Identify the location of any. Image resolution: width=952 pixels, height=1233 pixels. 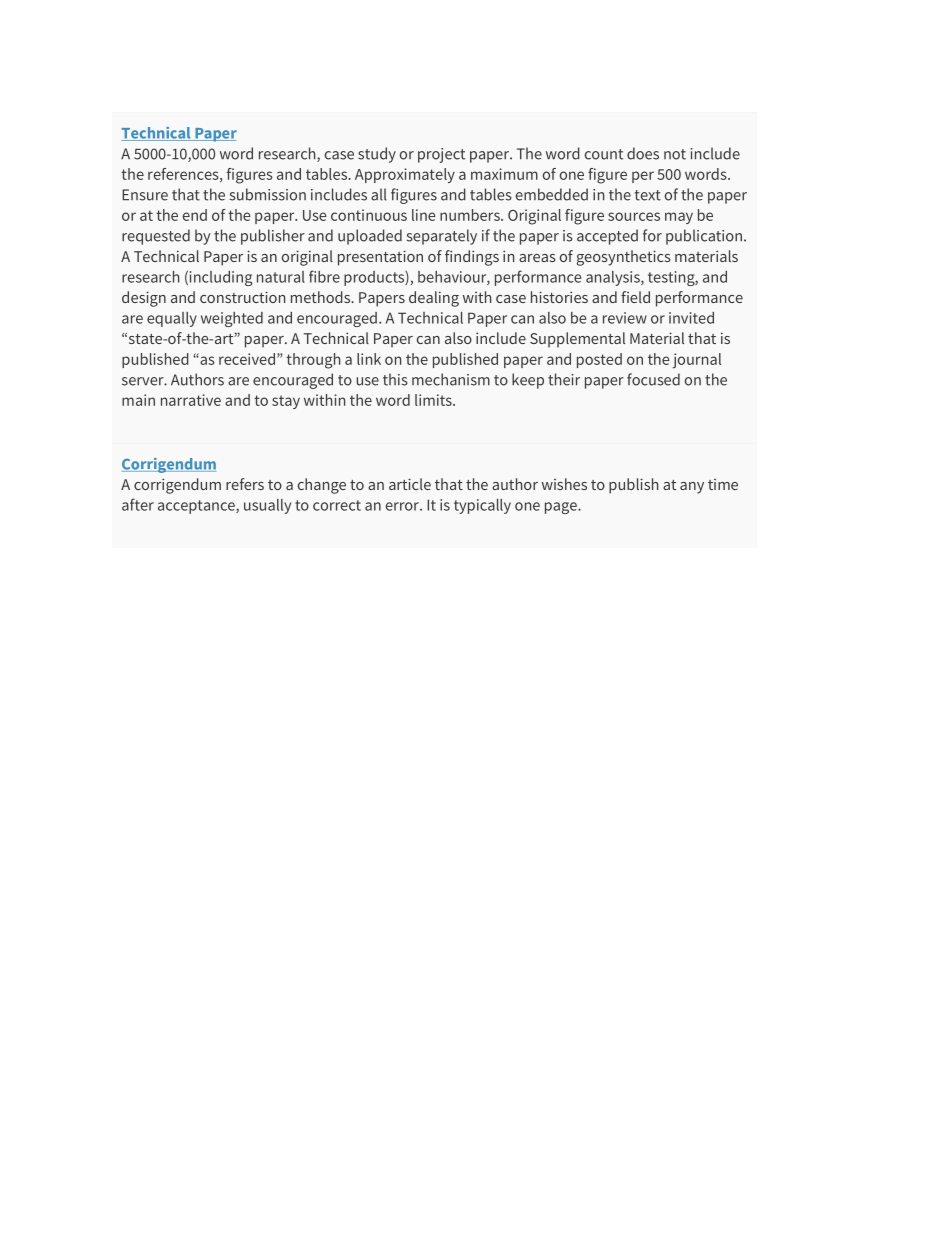
(692, 488).
